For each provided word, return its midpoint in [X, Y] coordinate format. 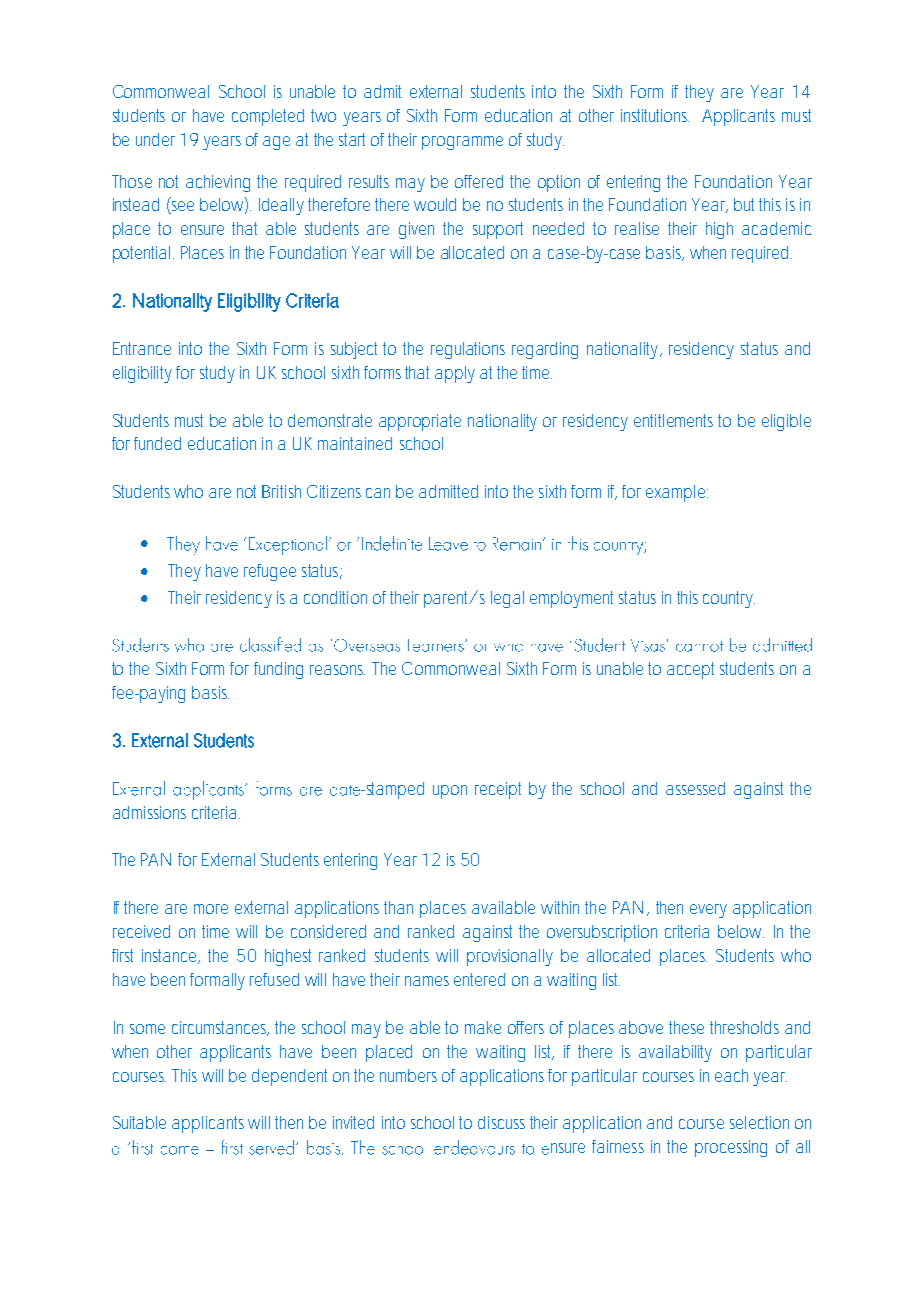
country [729, 599]
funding [278, 670]
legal [507, 599]
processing [731, 1148]
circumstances [220, 1028]
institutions [655, 115]
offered [479, 181]
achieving [218, 183]
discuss [501, 1122]
